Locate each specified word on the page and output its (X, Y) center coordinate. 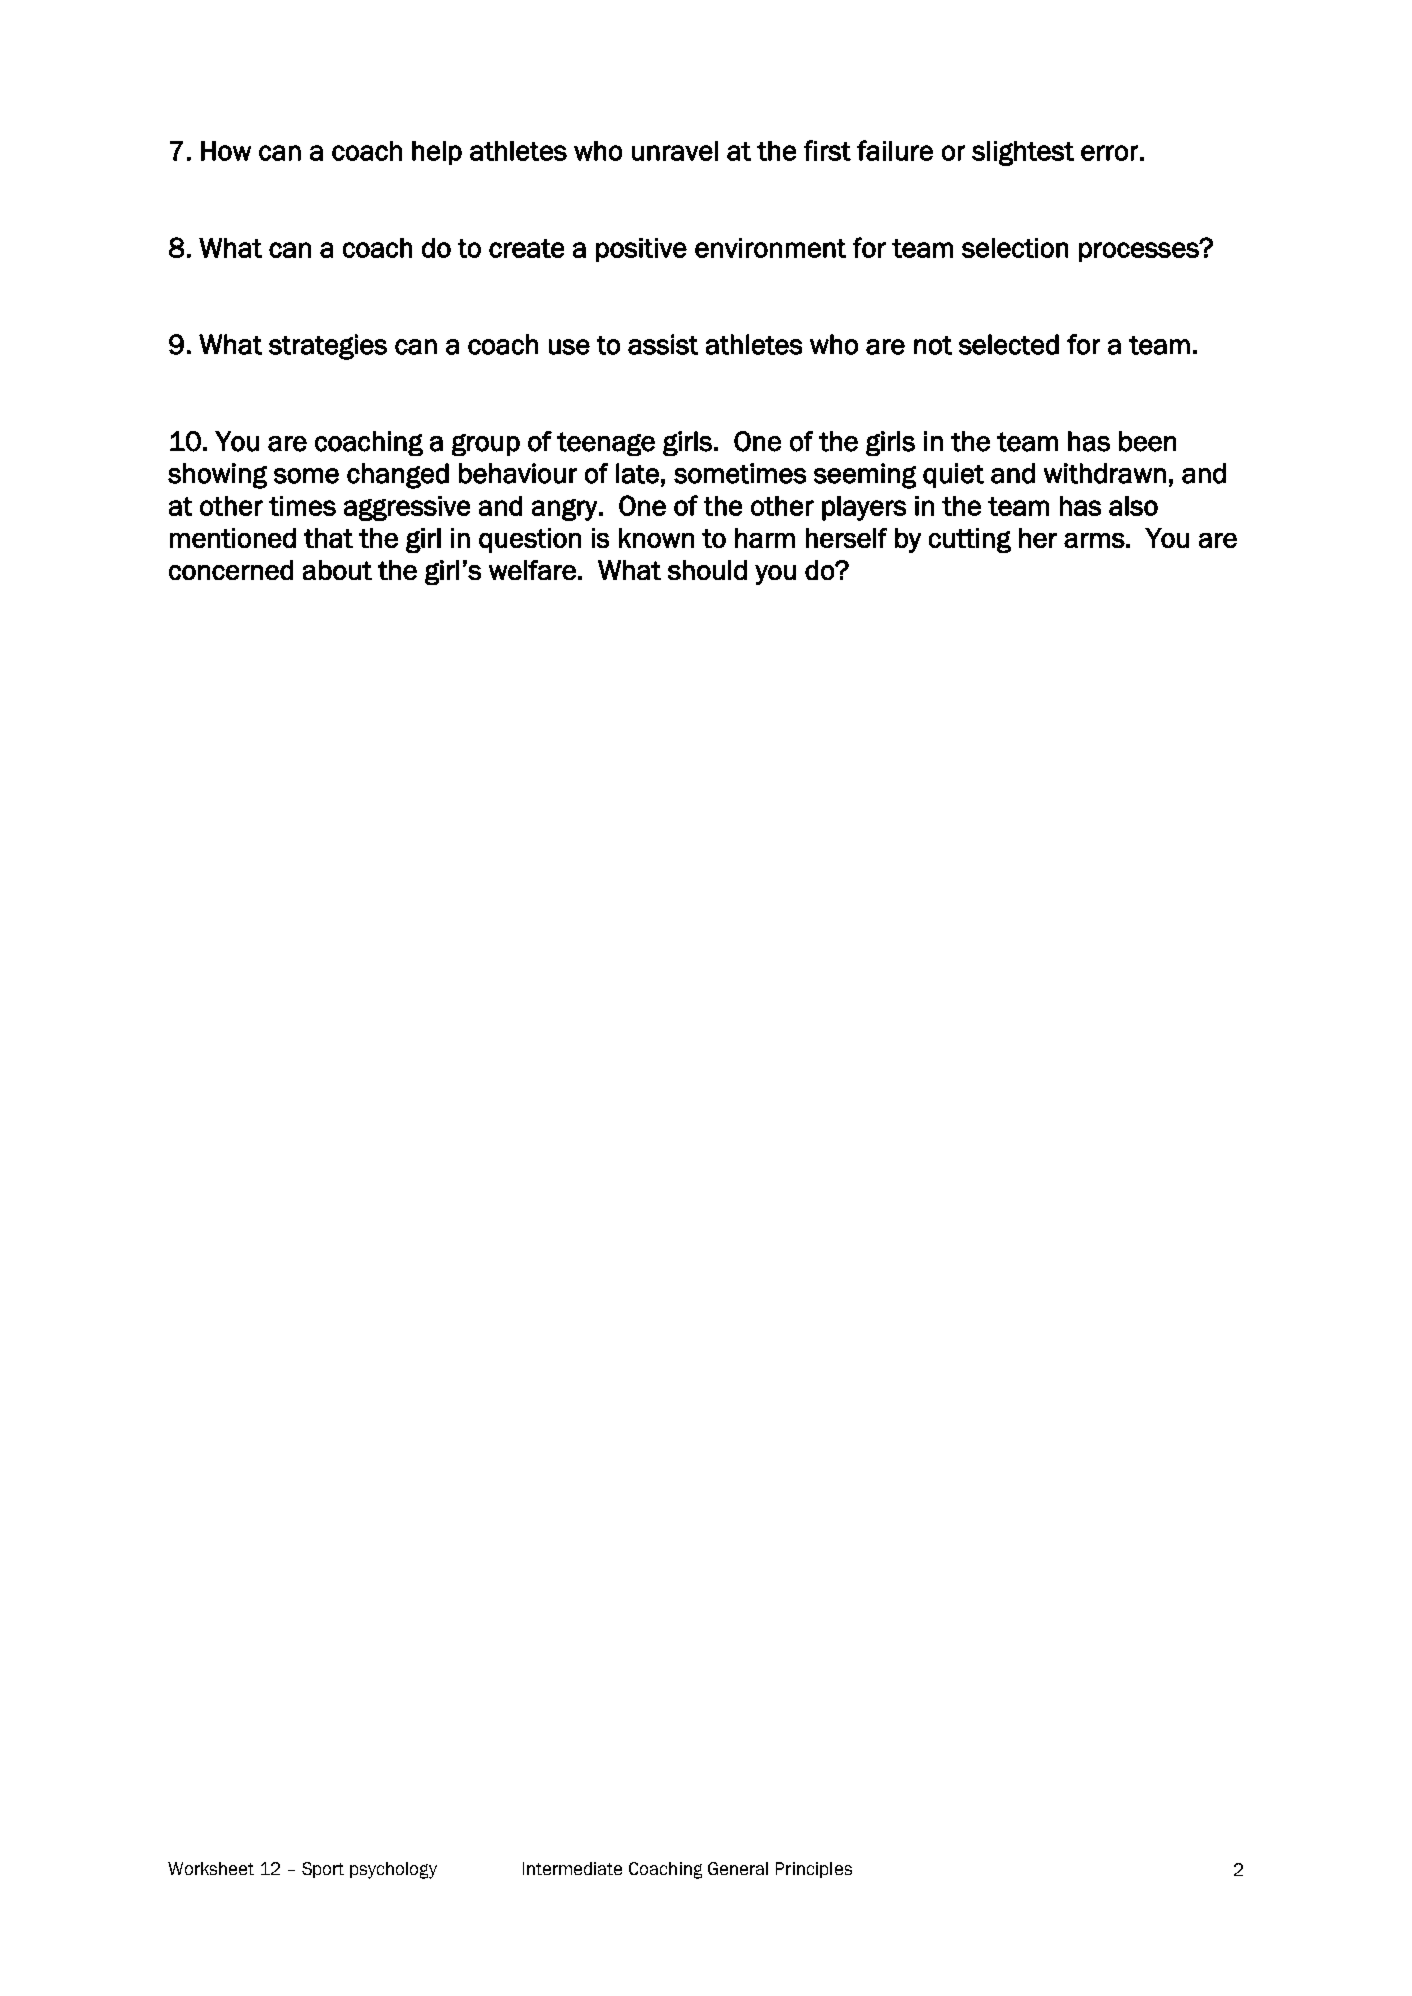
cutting (970, 540)
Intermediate (572, 1868)
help (437, 153)
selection (1015, 248)
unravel (675, 151)
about (337, 570)
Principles (814, 1870)
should (707, 570)
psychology (393, 1870)
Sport (323, 1870)
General (738, 1868)
